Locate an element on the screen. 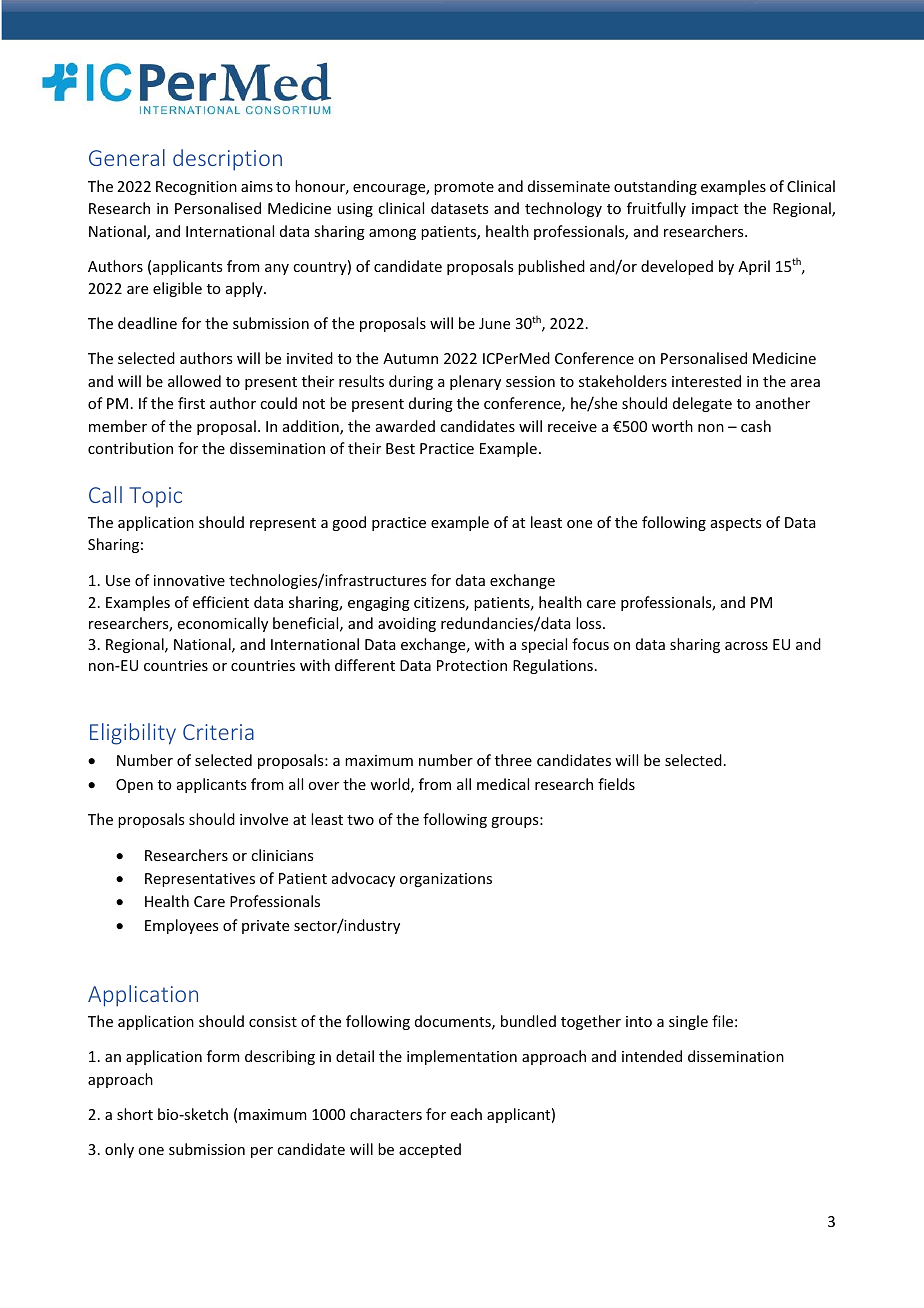 This screenshot has height=1308, width=924. innovative is located at coordinates (189, 580).
